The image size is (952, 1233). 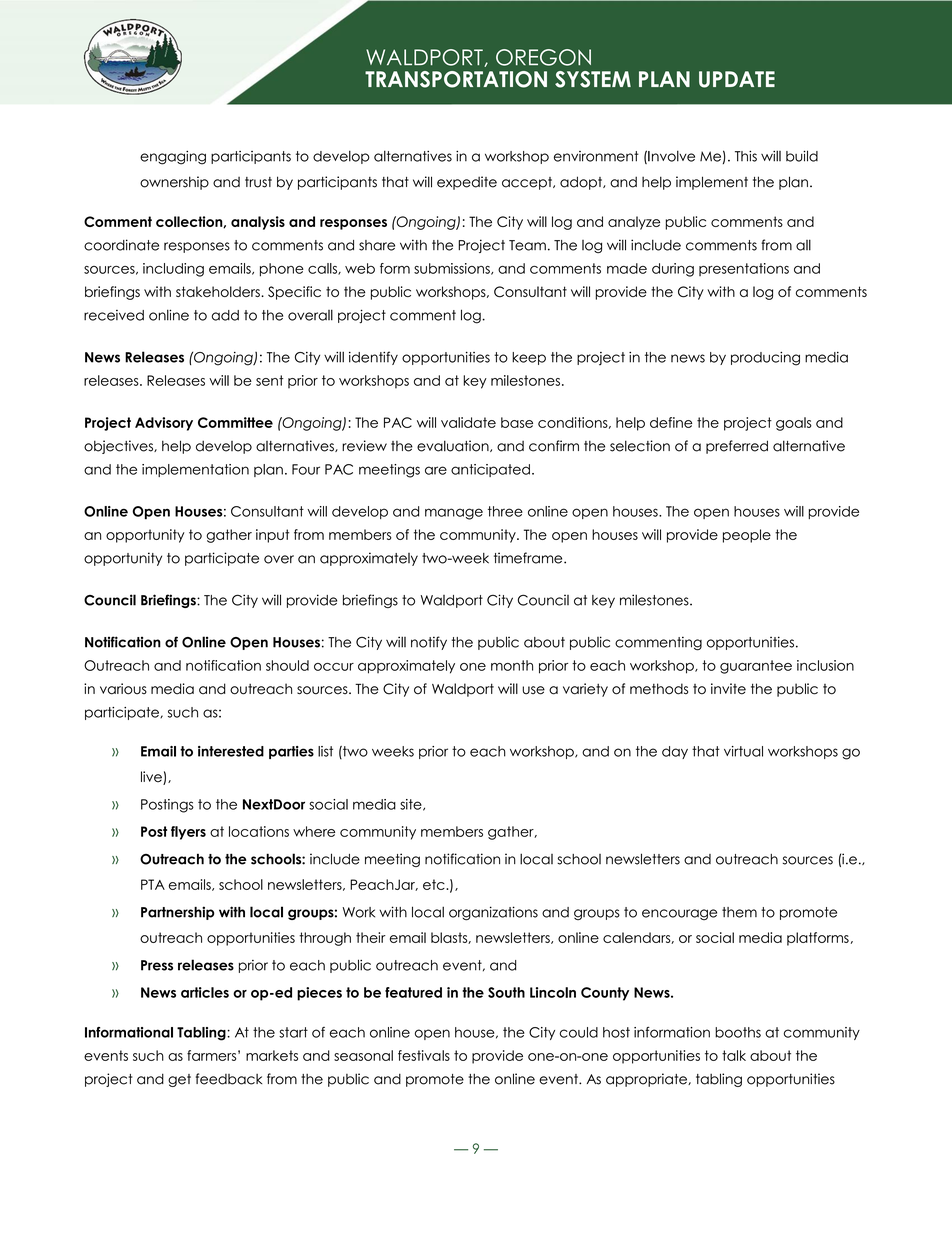 What do you see at coordinates (456, 79) in the document?
I see `TRANSPORTATION` at bounding box center [456, 79].
